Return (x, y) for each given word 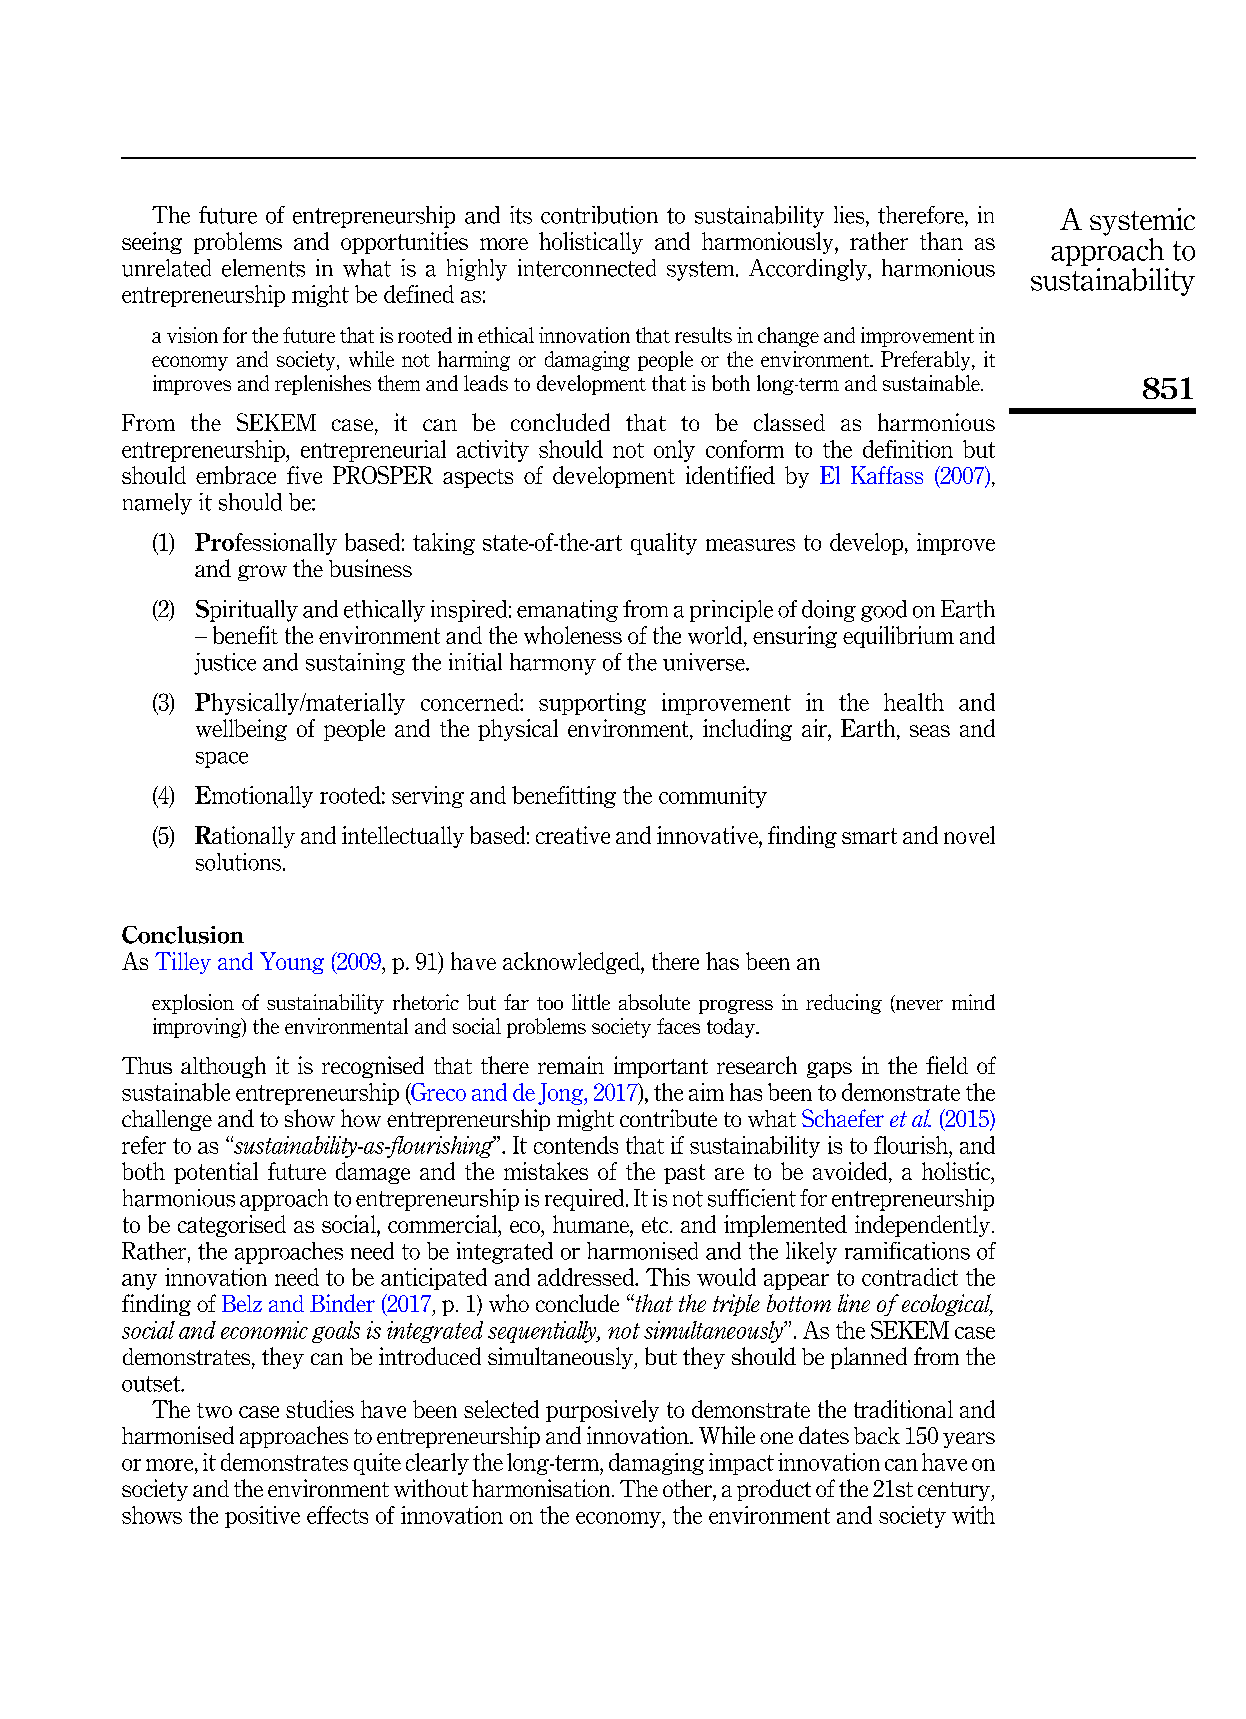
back (877, 1435)
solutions (238, 862)
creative (573, 835)
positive (262, 1517)
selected (501, 1409)
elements (263, 268)
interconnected (587, 268)
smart (869, 836)
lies (850, 215)
